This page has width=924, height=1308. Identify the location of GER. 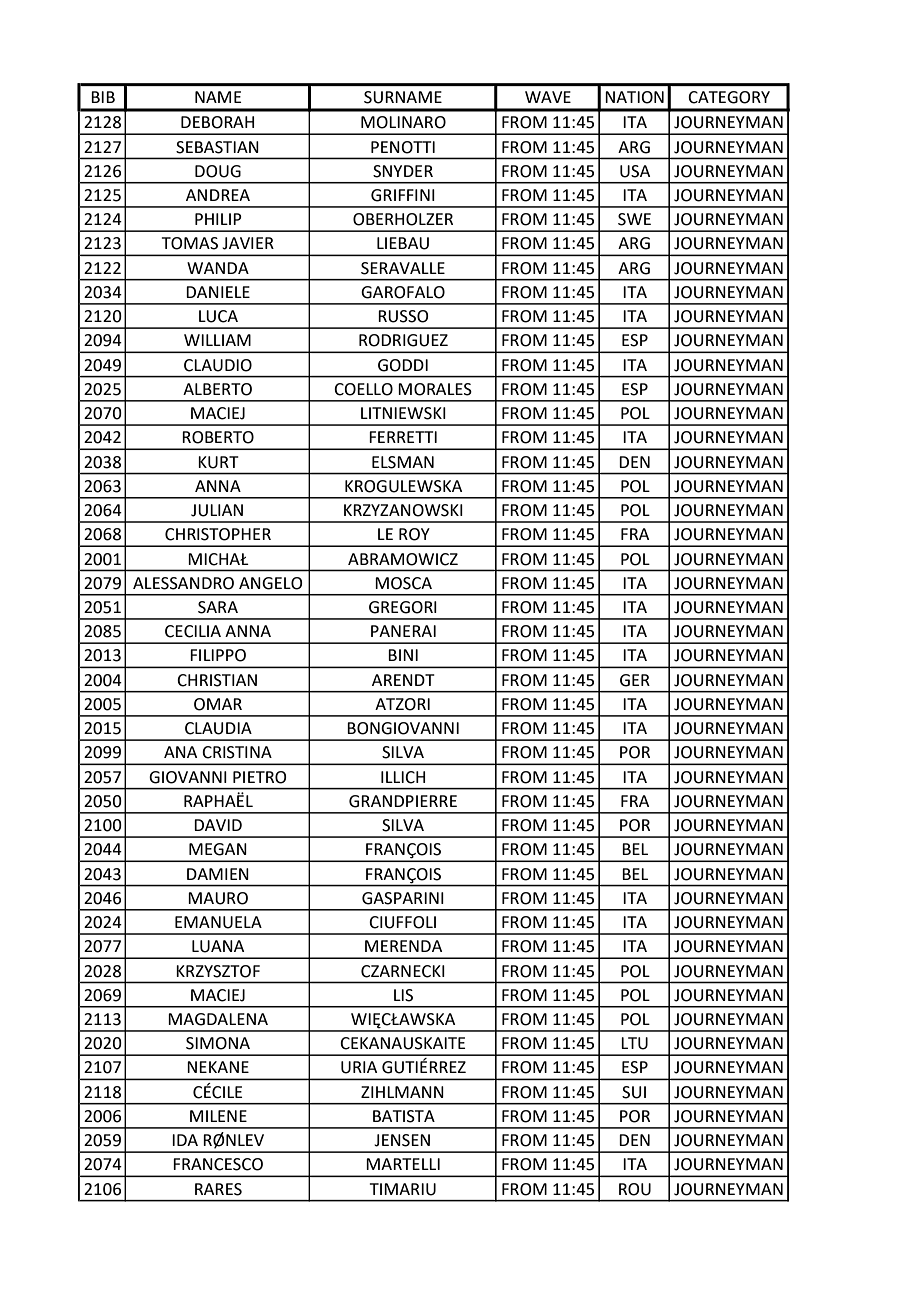
(635, 680).
